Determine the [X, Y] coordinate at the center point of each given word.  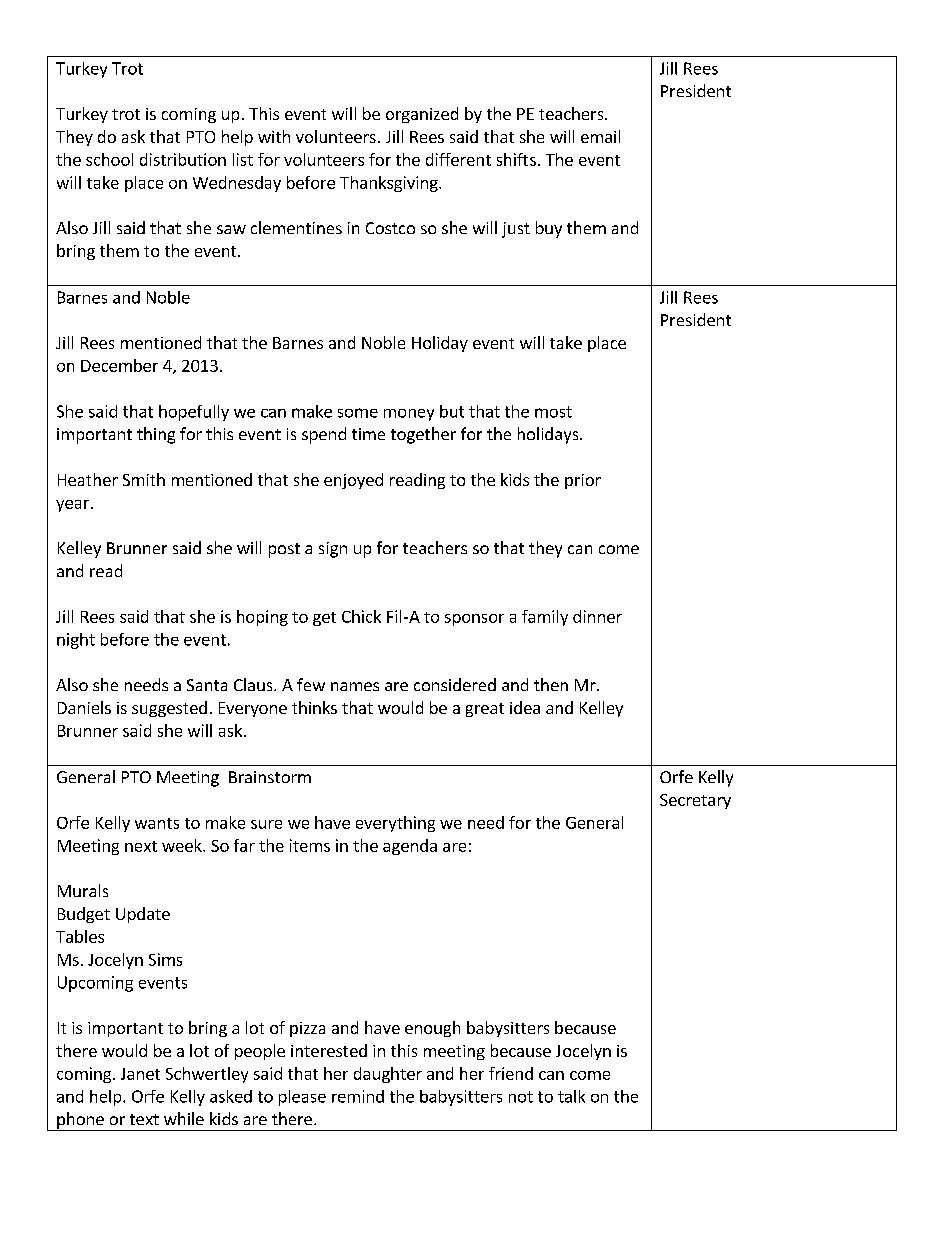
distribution [183, 159]
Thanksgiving [390, 184]
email [600, 136]
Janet [140, 1074]
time [368, 434]
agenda [410, 847]
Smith [144, 479]
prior [583, 481]
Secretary [695, 801]
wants [157, 823]
